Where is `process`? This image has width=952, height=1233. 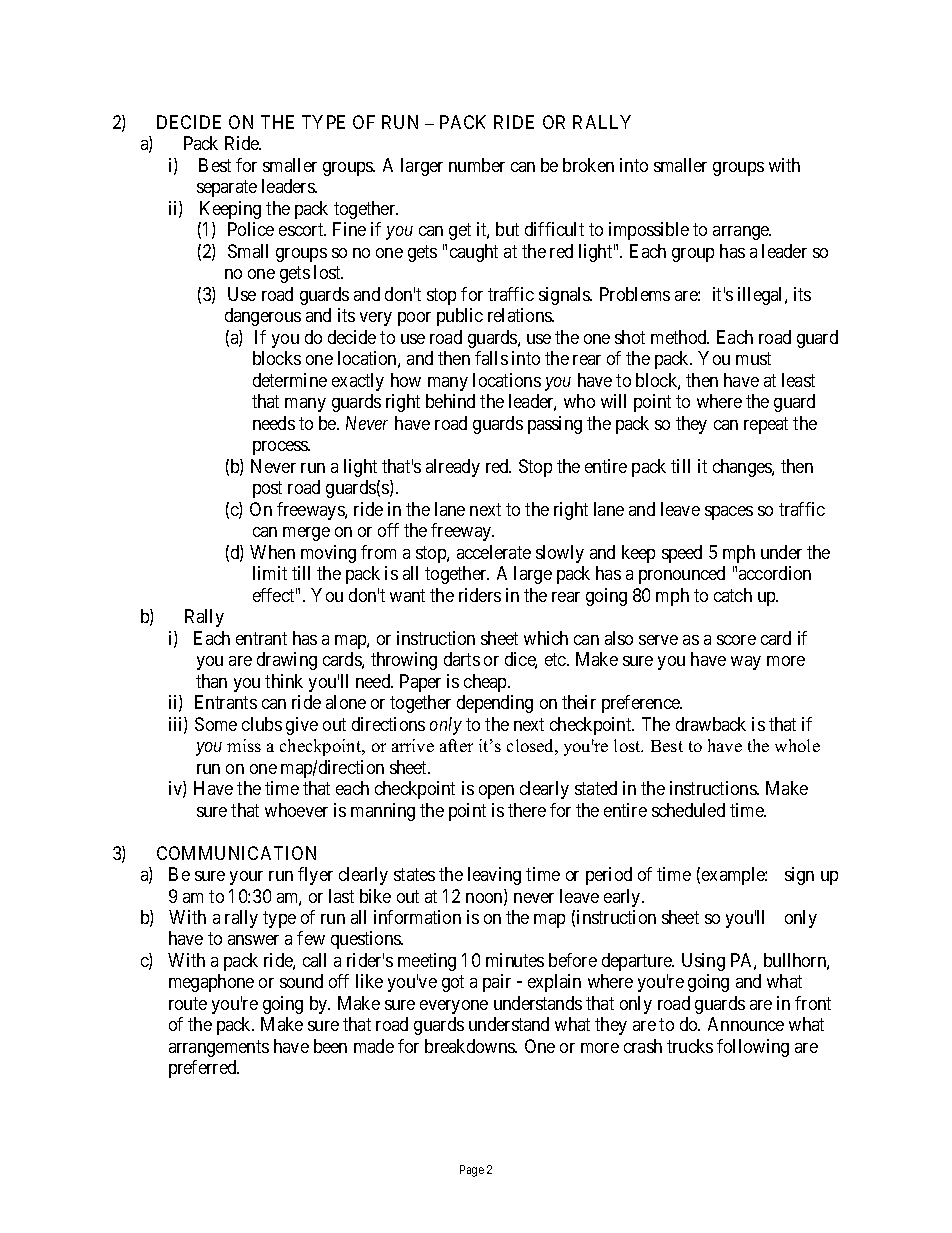 process is located at coordinates (281, 448).
